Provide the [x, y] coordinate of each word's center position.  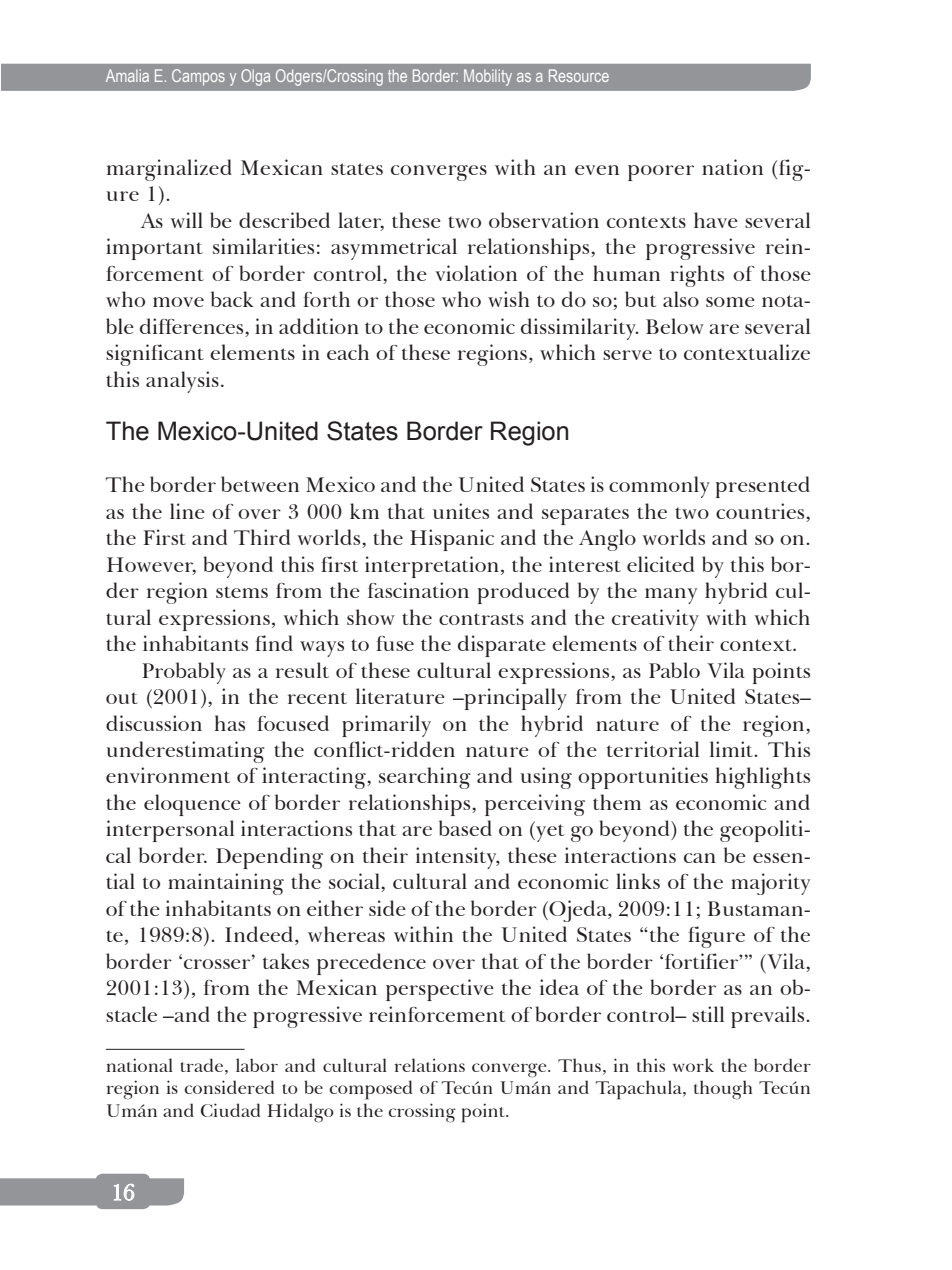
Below [675, 326]
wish [509, 299]
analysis [182, 382]
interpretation [432, 567]
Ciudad [230, 1110]
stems [242, 592]
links [638, 881]
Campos [198, 77]
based [465, 828]
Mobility [488, 77]
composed [370, 1090]
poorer [661, 173]
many [671, 596]
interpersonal [170, 831]
